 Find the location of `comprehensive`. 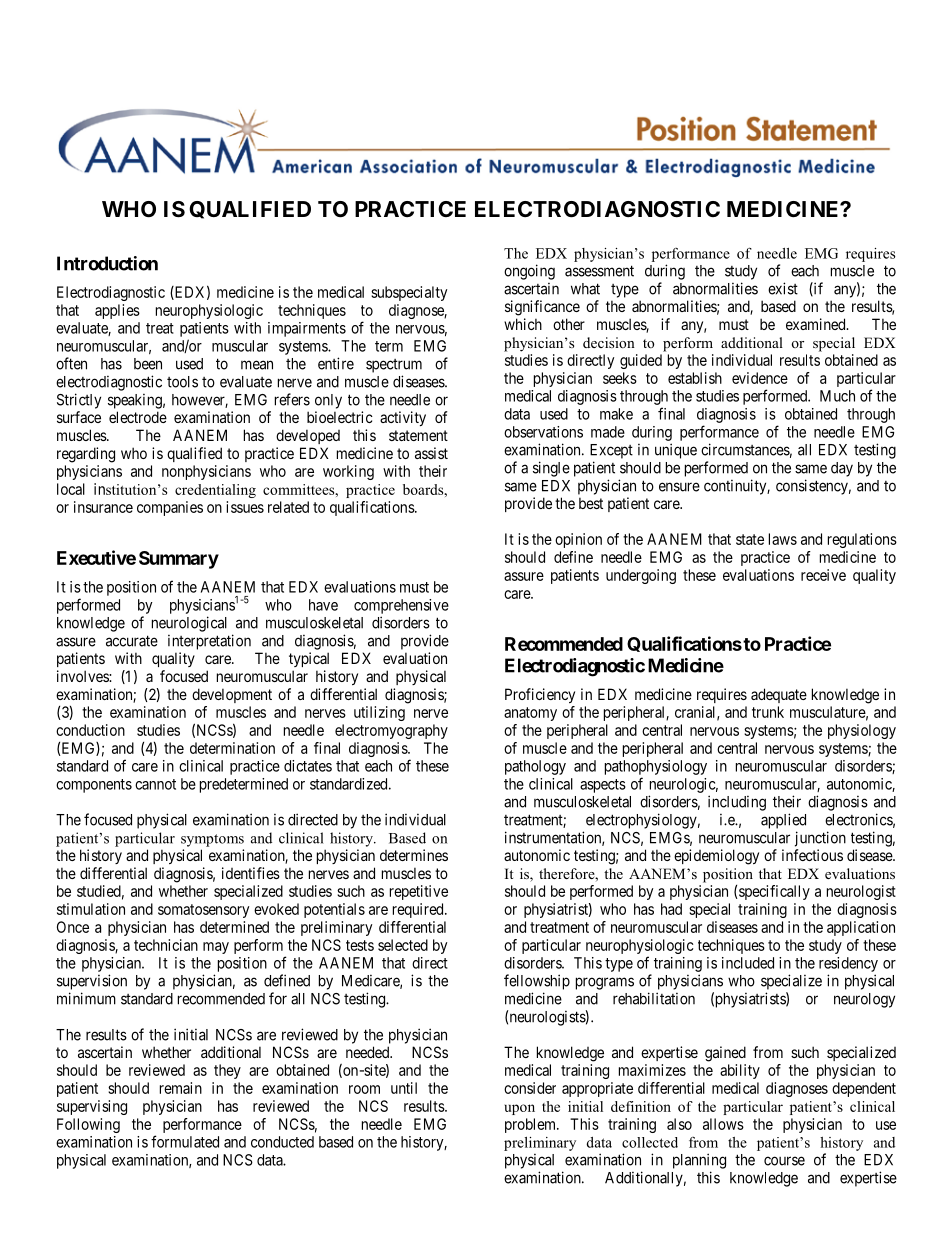

comprehensive is located at coordinates (401, 606).
